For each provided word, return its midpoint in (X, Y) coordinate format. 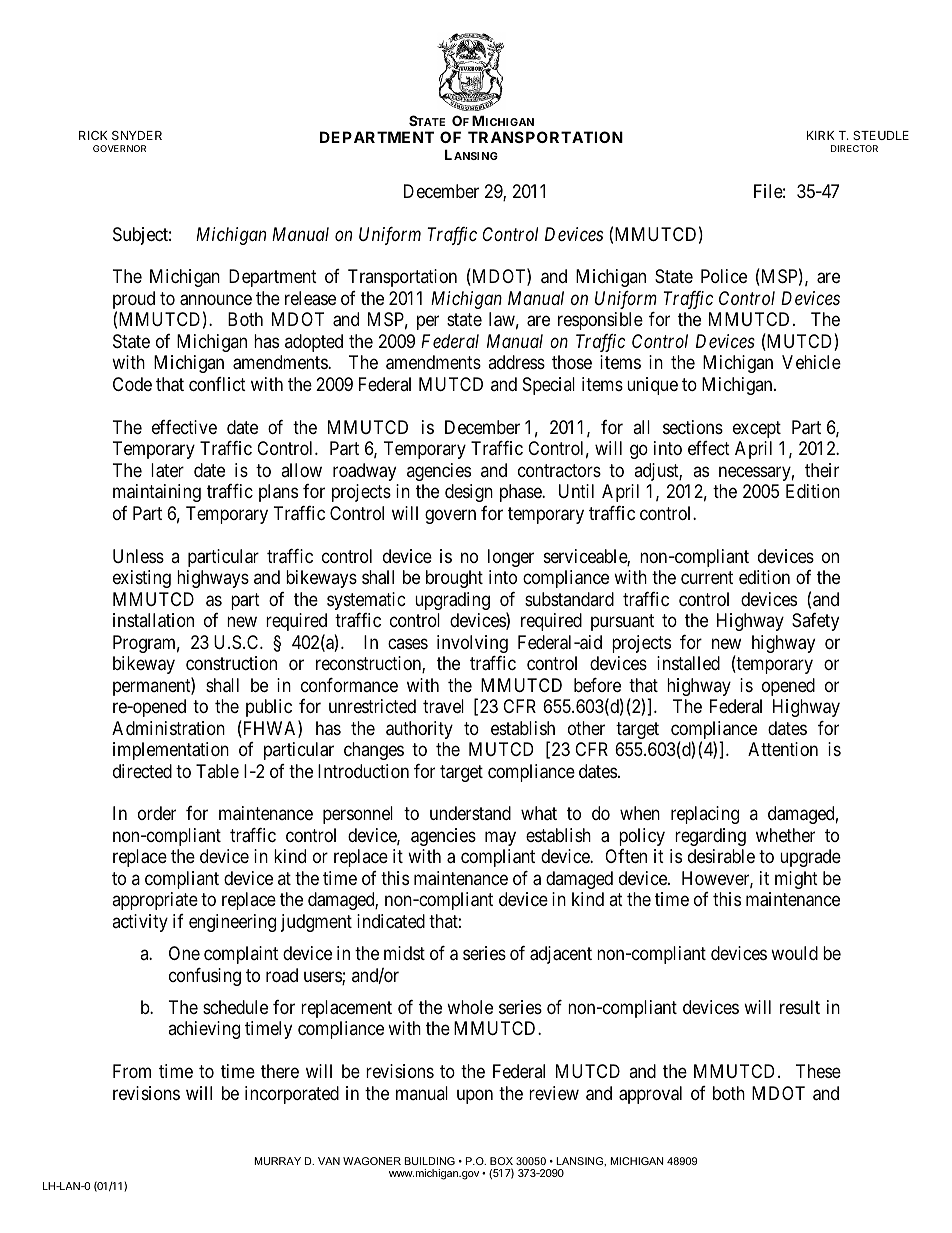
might (796, 880)
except (757, 429)
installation (153, 620)
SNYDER (137, 135)
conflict (217, 384)
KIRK (821, 135)
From (132, 1071)
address (516, 362)
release (310, 298)
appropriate (155, 901)
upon (475, 1096)
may (500, 838)
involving (472, 644)
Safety (815, 622)
